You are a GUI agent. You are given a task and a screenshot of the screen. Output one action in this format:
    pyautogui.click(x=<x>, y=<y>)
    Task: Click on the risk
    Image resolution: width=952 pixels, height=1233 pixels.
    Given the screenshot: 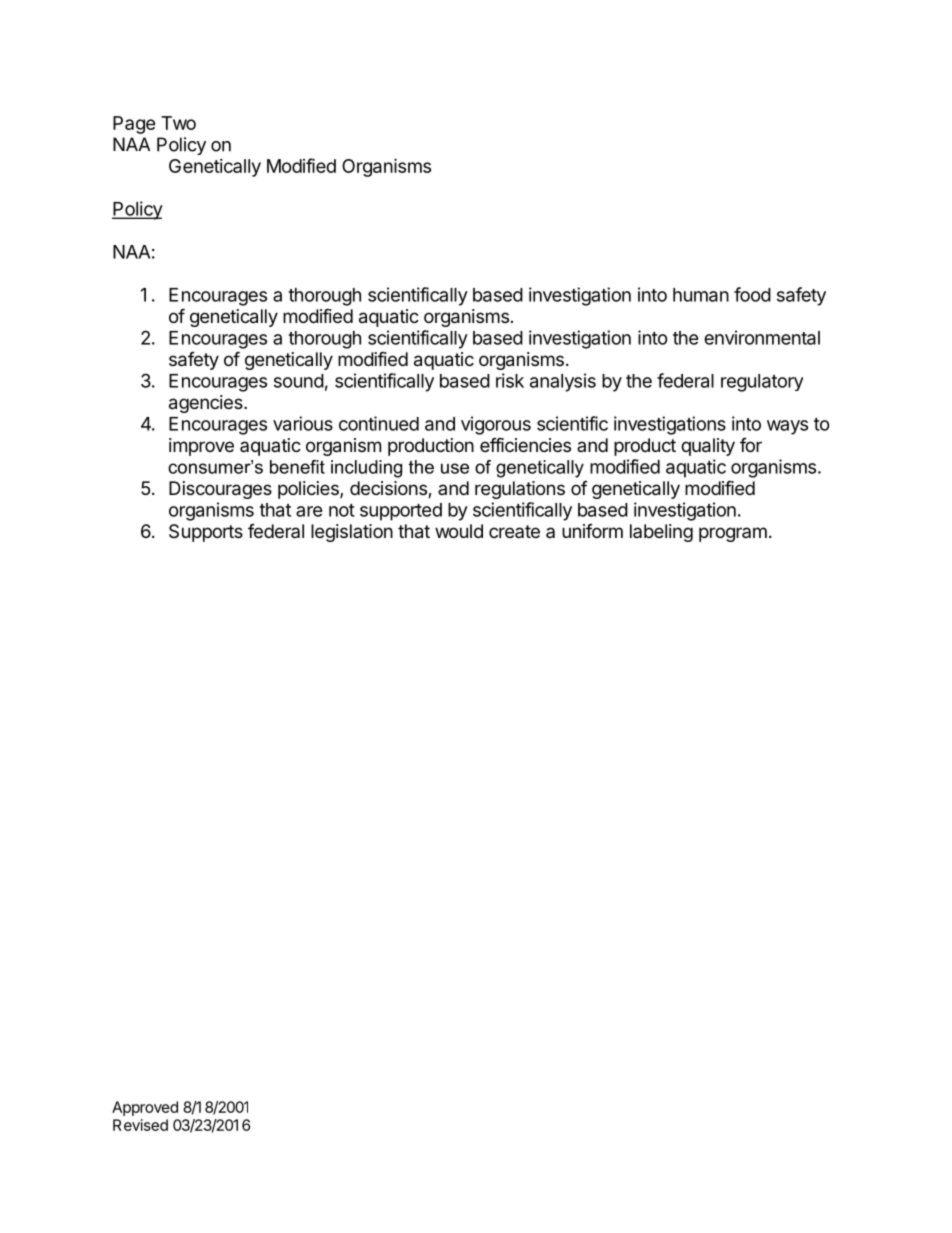 What is the action you would take?
    pyautogui.click(x=510, y=380)
